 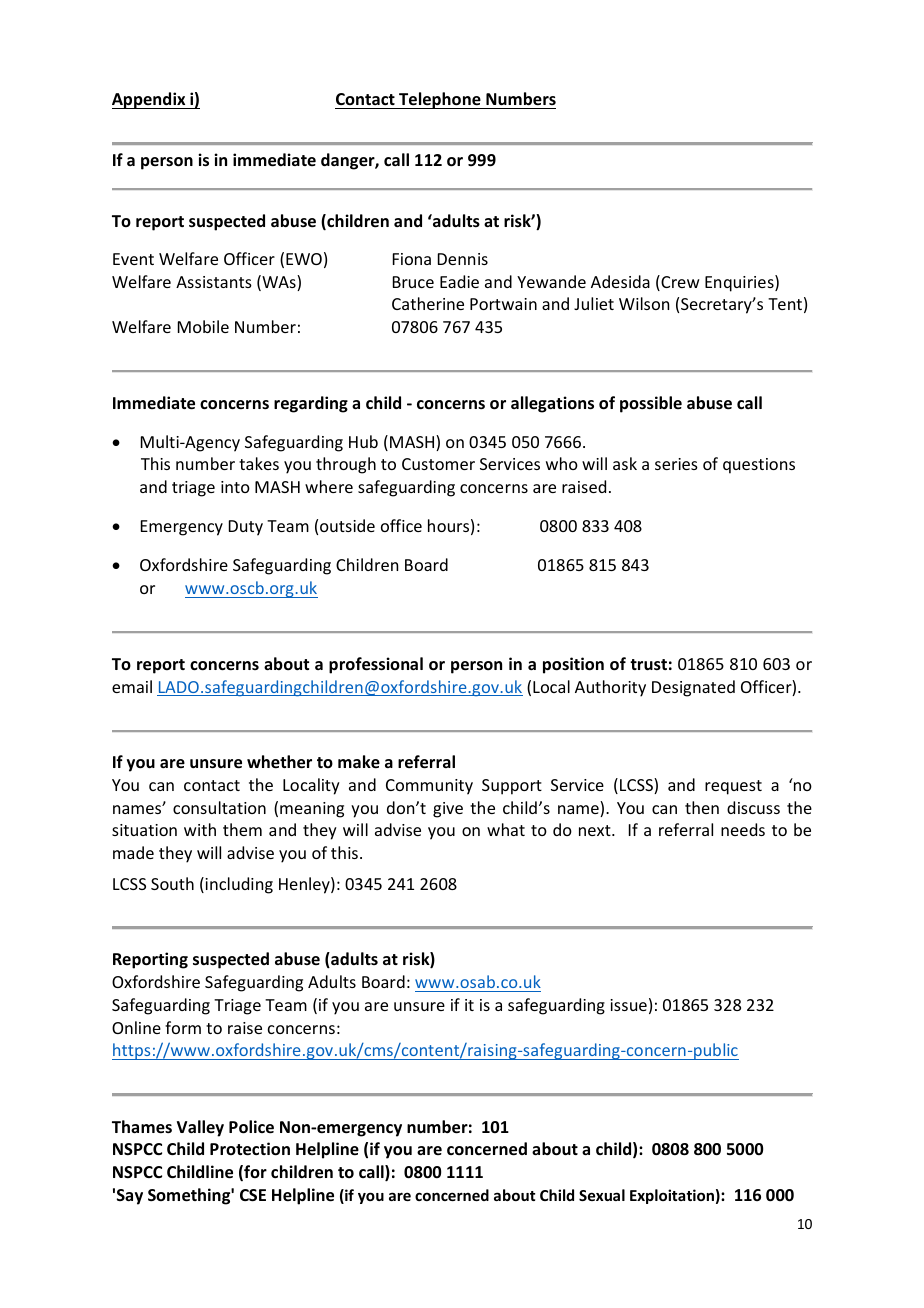 I want to click on Designated, so click(x=693, y=688).
